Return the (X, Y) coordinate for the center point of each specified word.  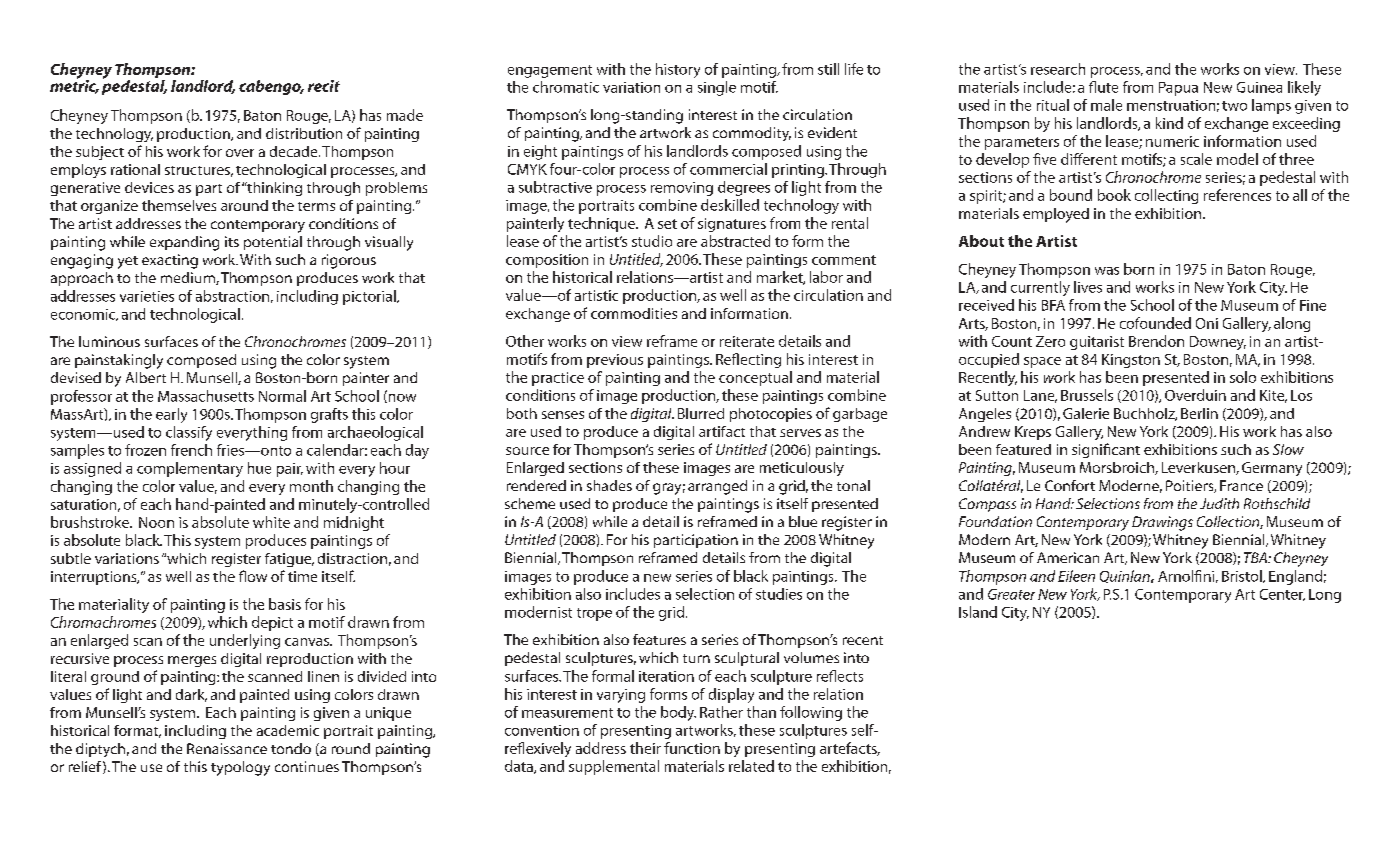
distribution (304, 133)
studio (652, 241)
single (717, 88)
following (811, 713)
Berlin (1199, 413)
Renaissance (227, 748)
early (171, 415)
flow (253, 576)
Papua (1178, 89)
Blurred (701, 413)
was (1107, 271)
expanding (184, 243)
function (692, 748)
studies (779, 594)
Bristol (1243, 576)
